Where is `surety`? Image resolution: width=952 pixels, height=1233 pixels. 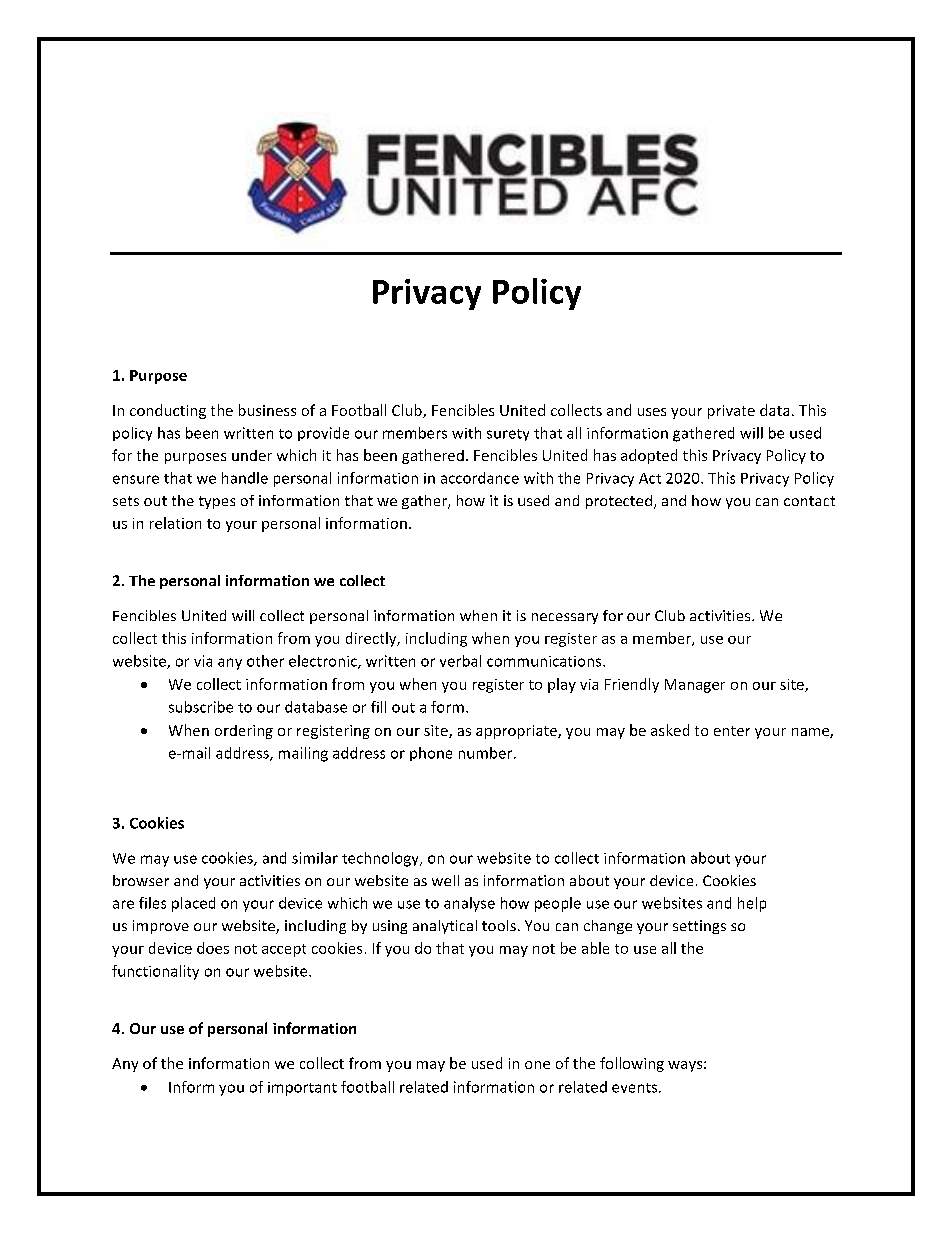 surety is located at coordinates (508, 435).
